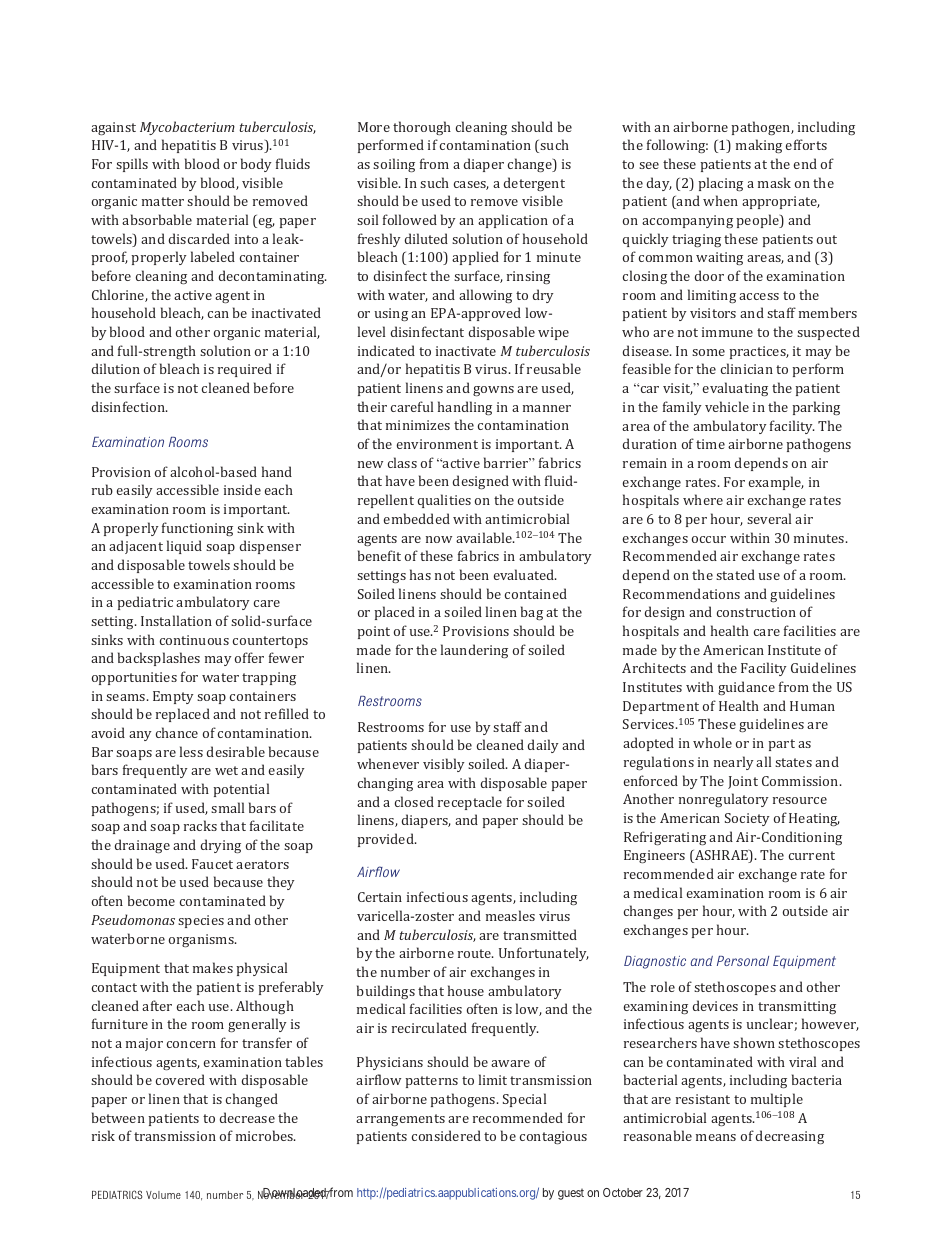 This document has height=1233, width=952. I want to click on Mycobacterium, so click(187, 128).
